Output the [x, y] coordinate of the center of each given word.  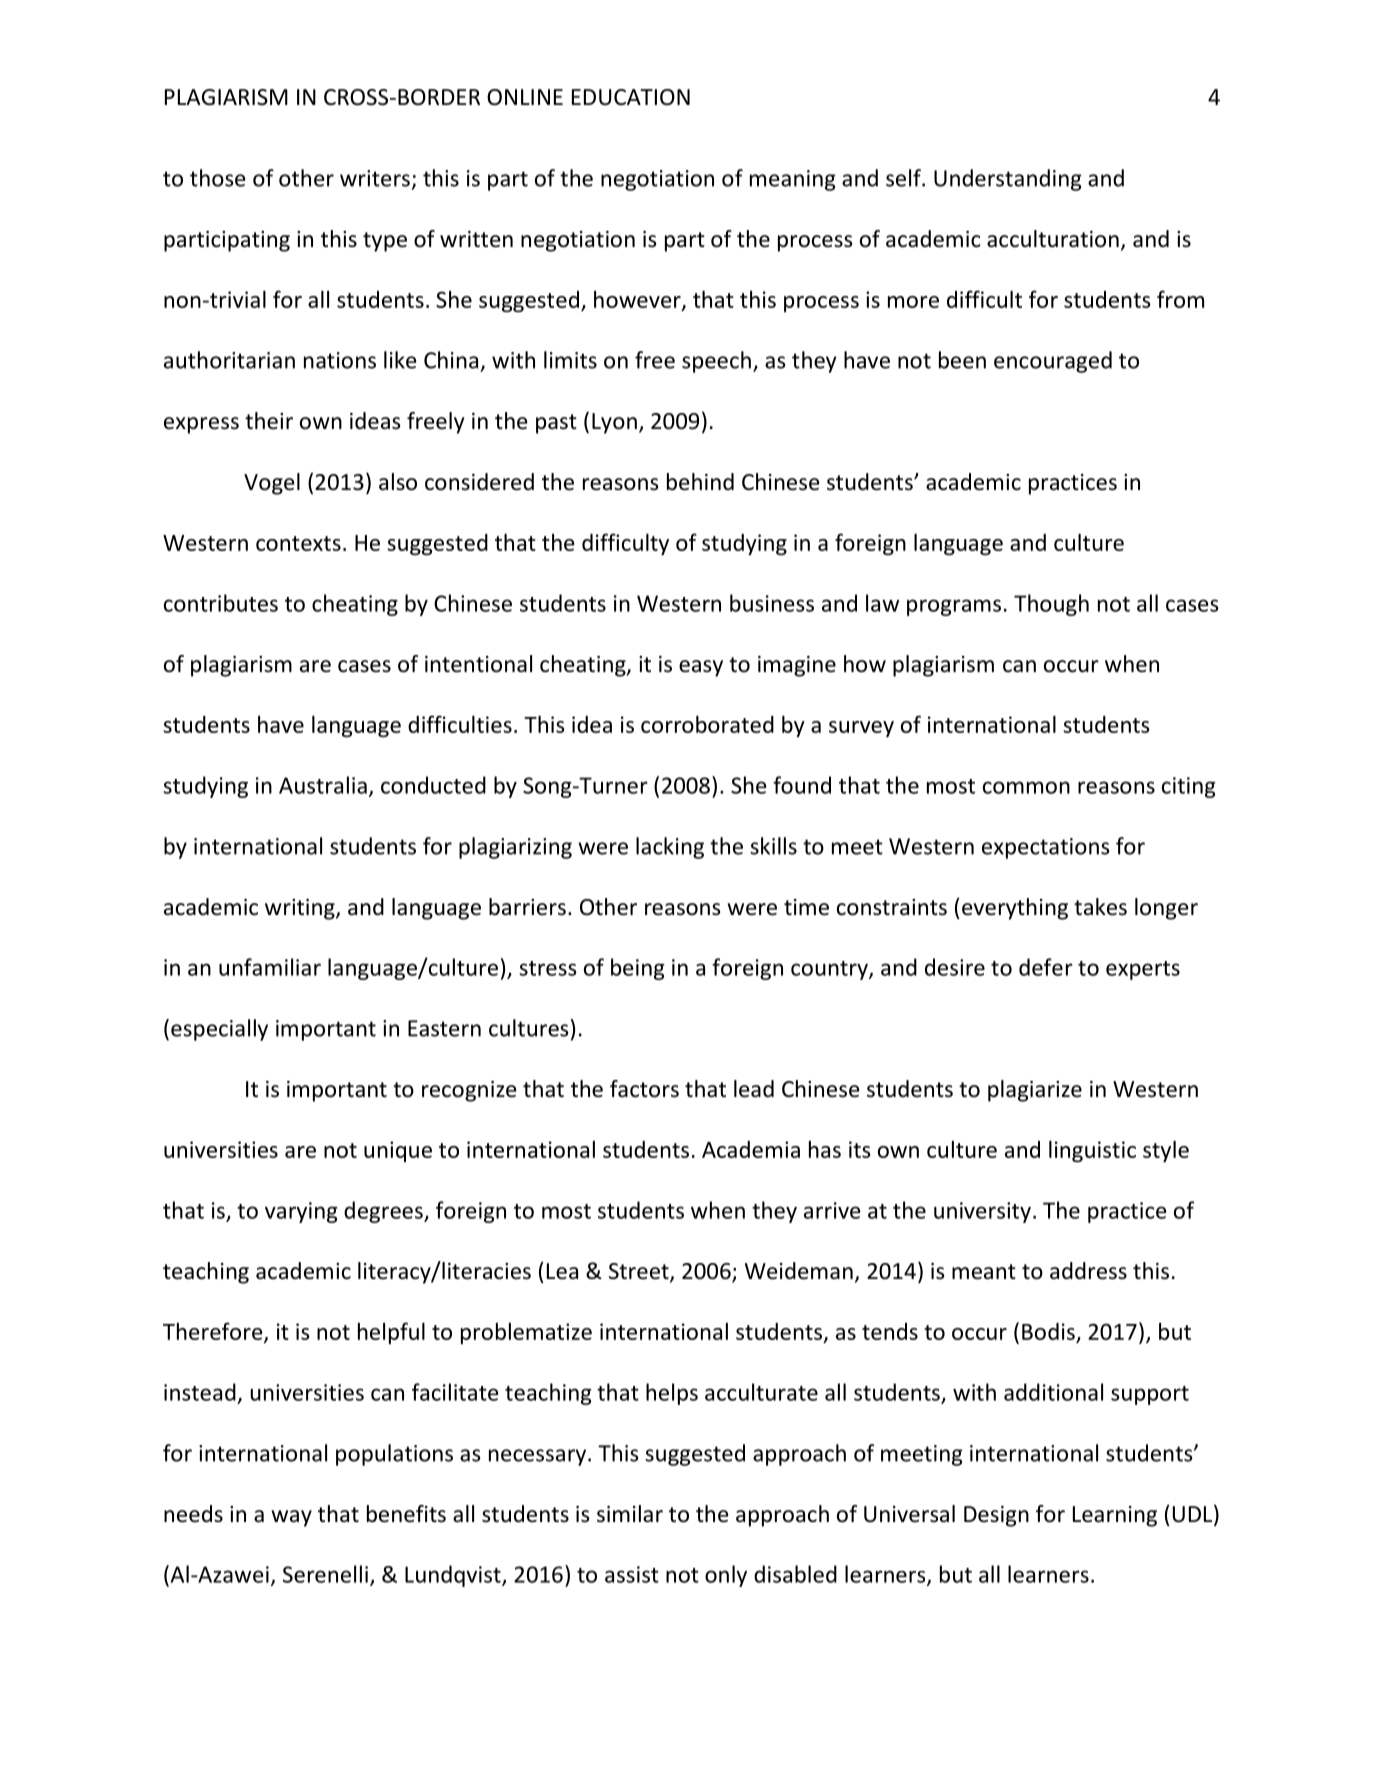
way [292, 1518]
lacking [670, 848]
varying [301, 1212]
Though [1051, 605]
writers [375, 178]
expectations [1045, 848]
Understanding [1008, 180]
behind [700, 482]
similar [630, 1514]
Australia [323, 785]
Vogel [272, 484]
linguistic [1092, 1151]
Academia [751, 1149]
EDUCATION [631, 97]
